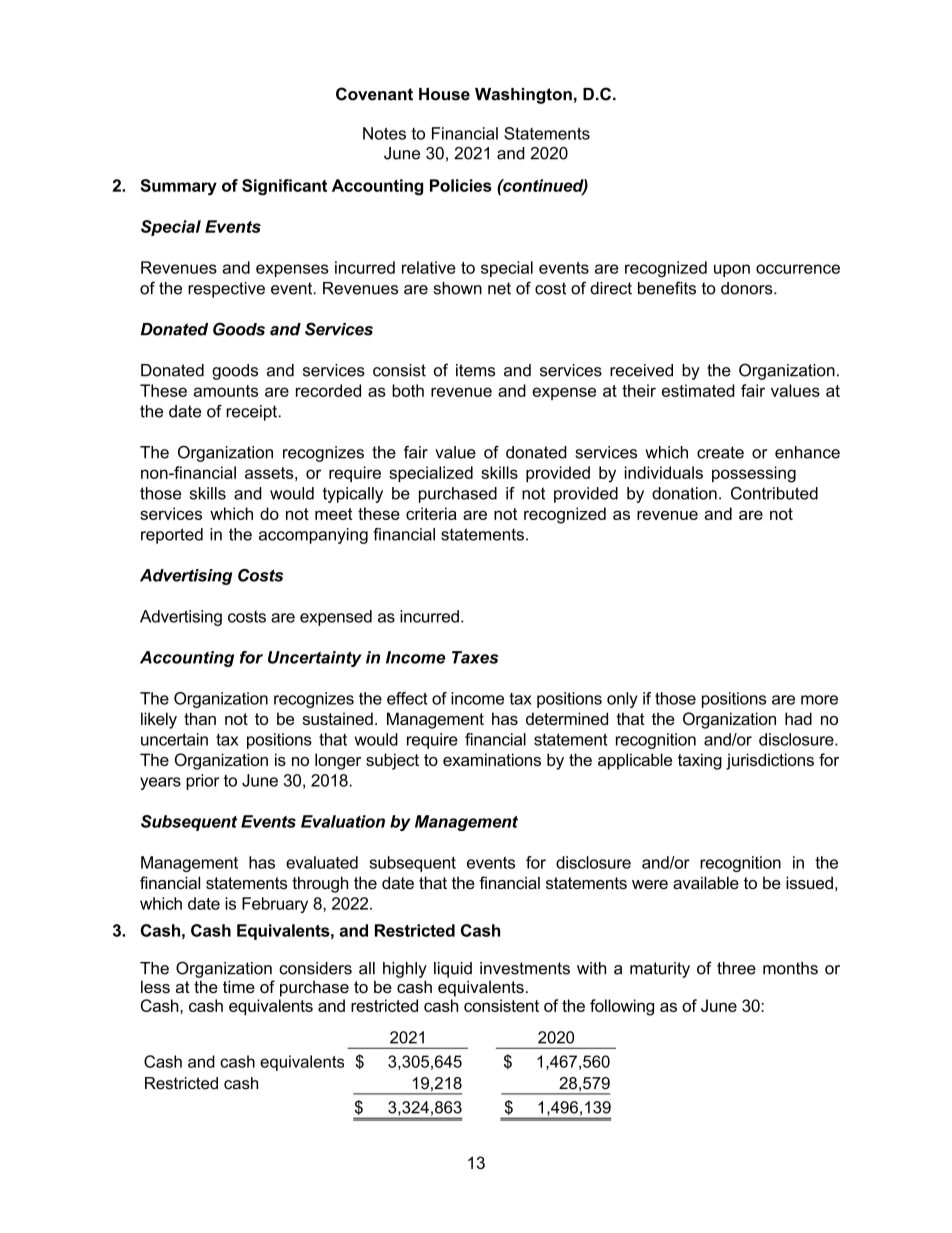 The height and width of the image is (1233, 952). What do you see at coordinates (492, 759) in the image?
I see `examinations` at bounding box center [492, 759].
